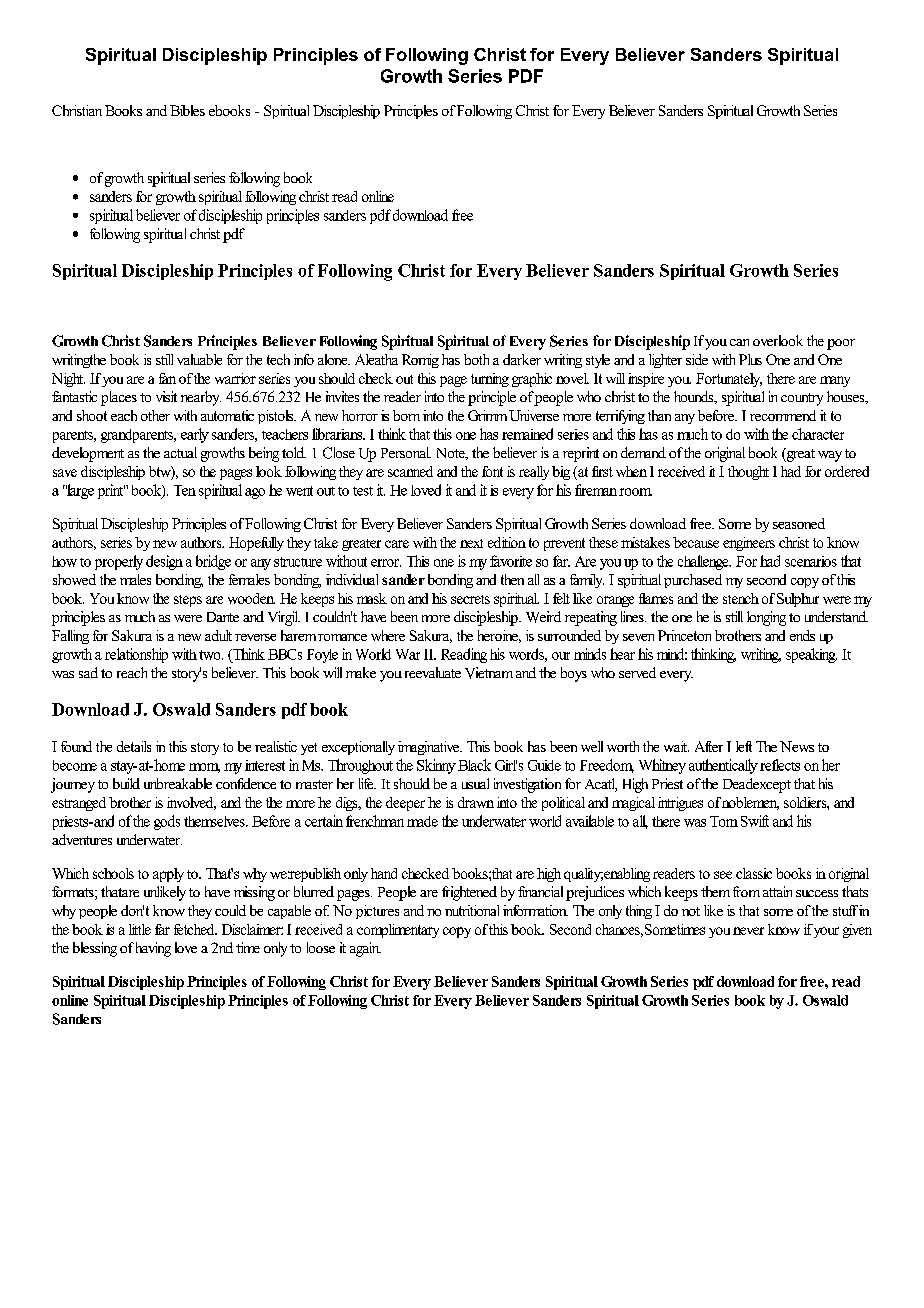 The height and width of the screenshot is (1308, 924). What do you see at coordinates (195, 929) in the screenshot?
I see `fetched` at bounding box center [195, 929].
